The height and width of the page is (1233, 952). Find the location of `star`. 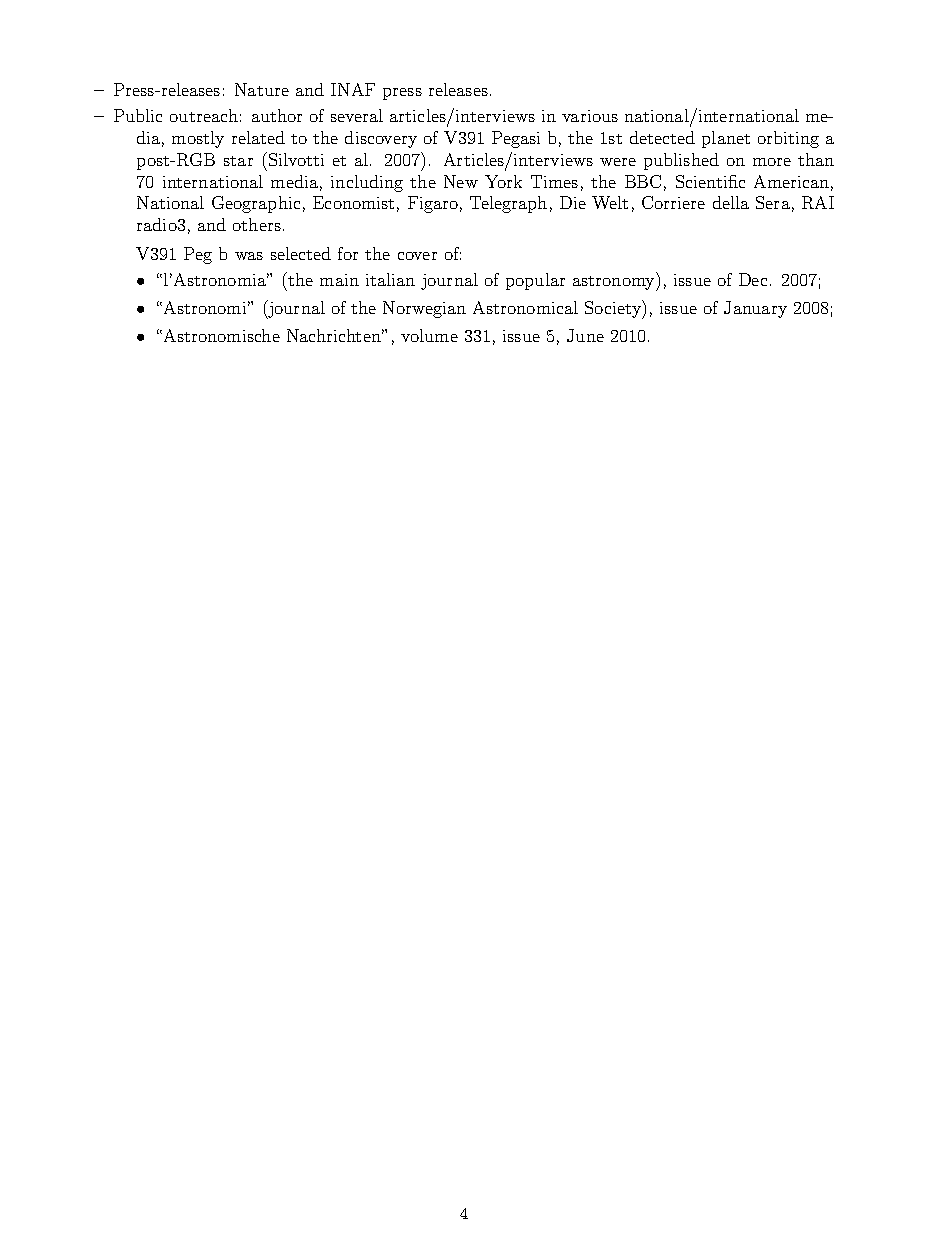

star is located at coordinates (238, 161).
